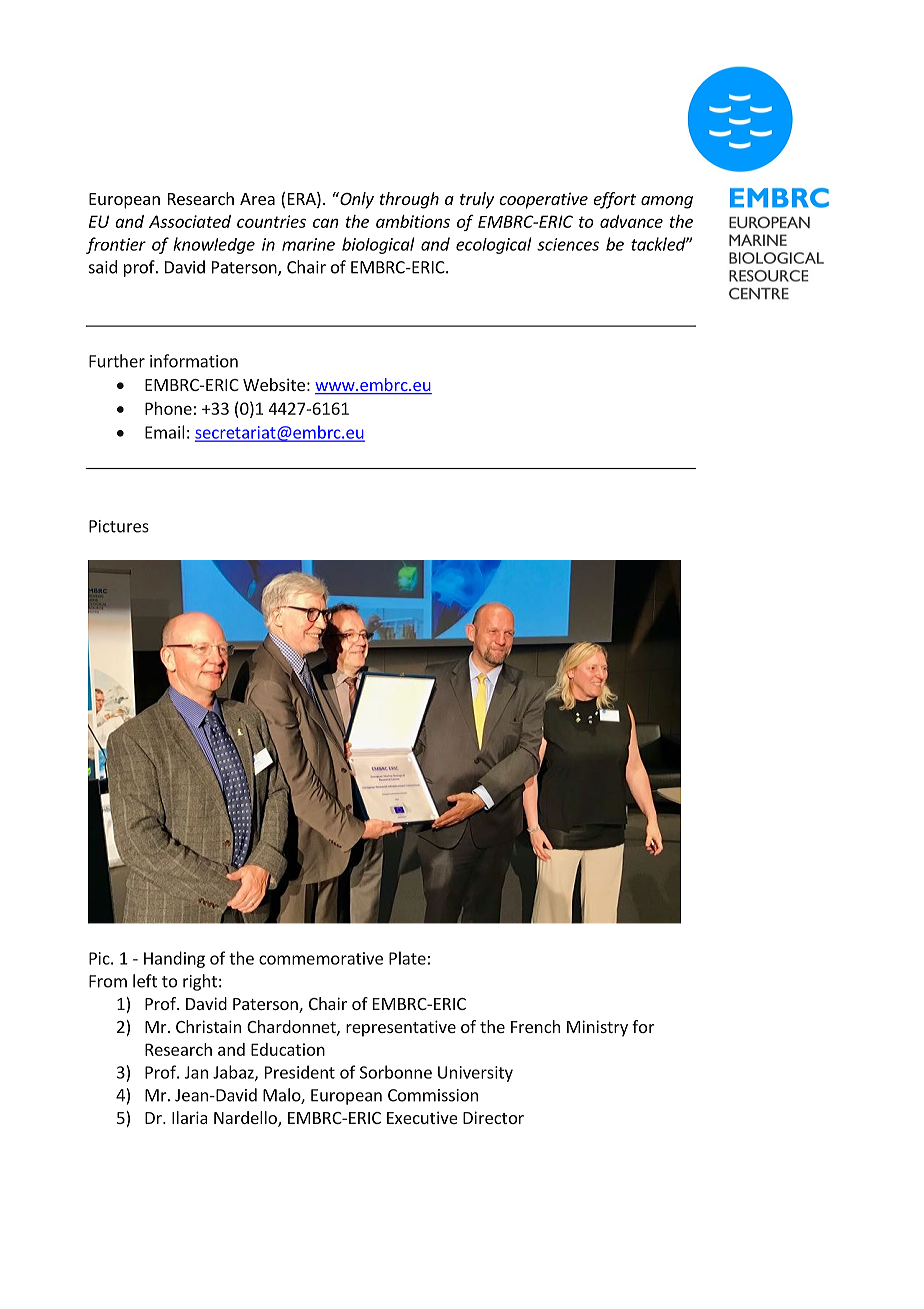 The width and height of the screenshot is (924, 1309). What do you see at coordinates (274, 384) in the screenshot?
I see `Website` at bounding box center [274, 384].
